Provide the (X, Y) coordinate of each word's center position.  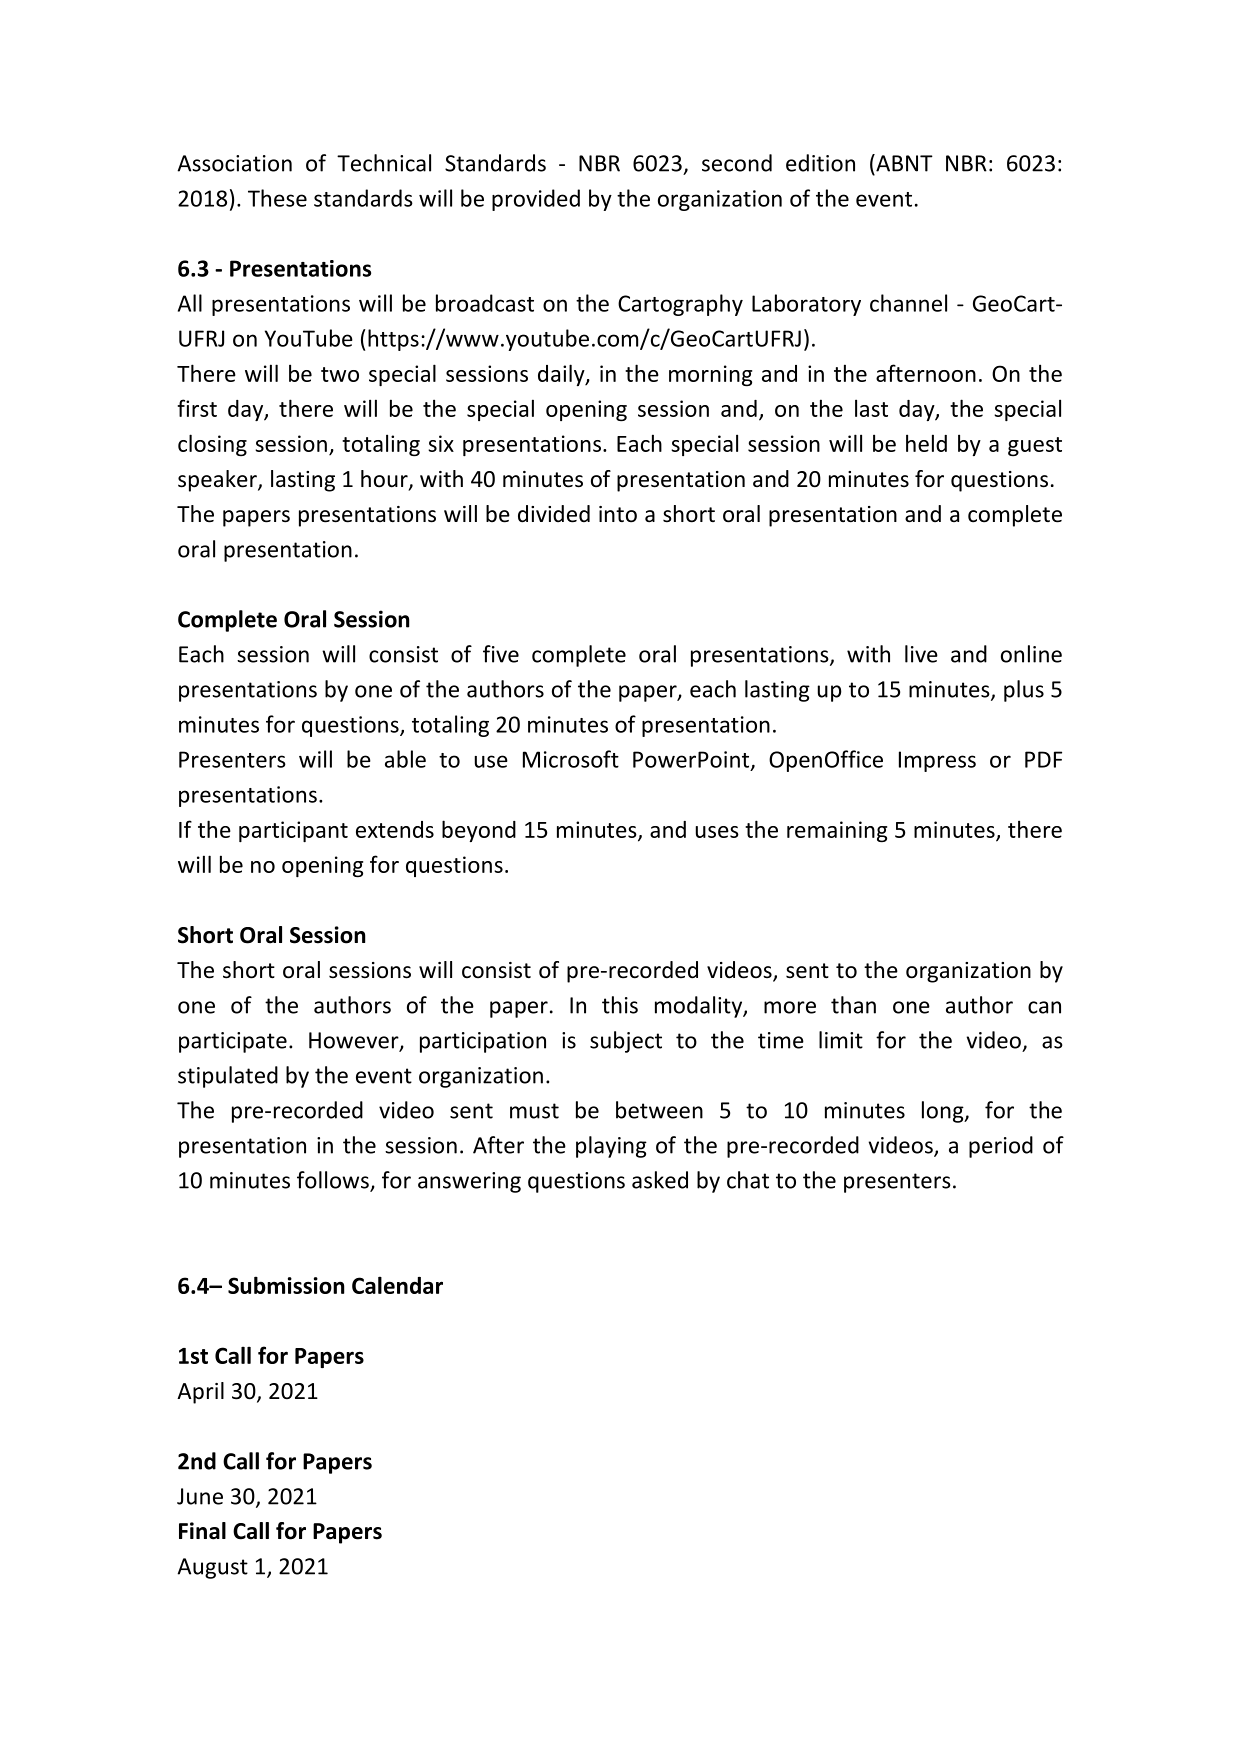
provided (536, 200)
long (944, 1112)
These (277, 198)
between (659, 1110)
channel (908, 303)
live (921, 654)
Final (202, 1531)
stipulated (228, 1077)
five (501, 654)
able (405, 759)
